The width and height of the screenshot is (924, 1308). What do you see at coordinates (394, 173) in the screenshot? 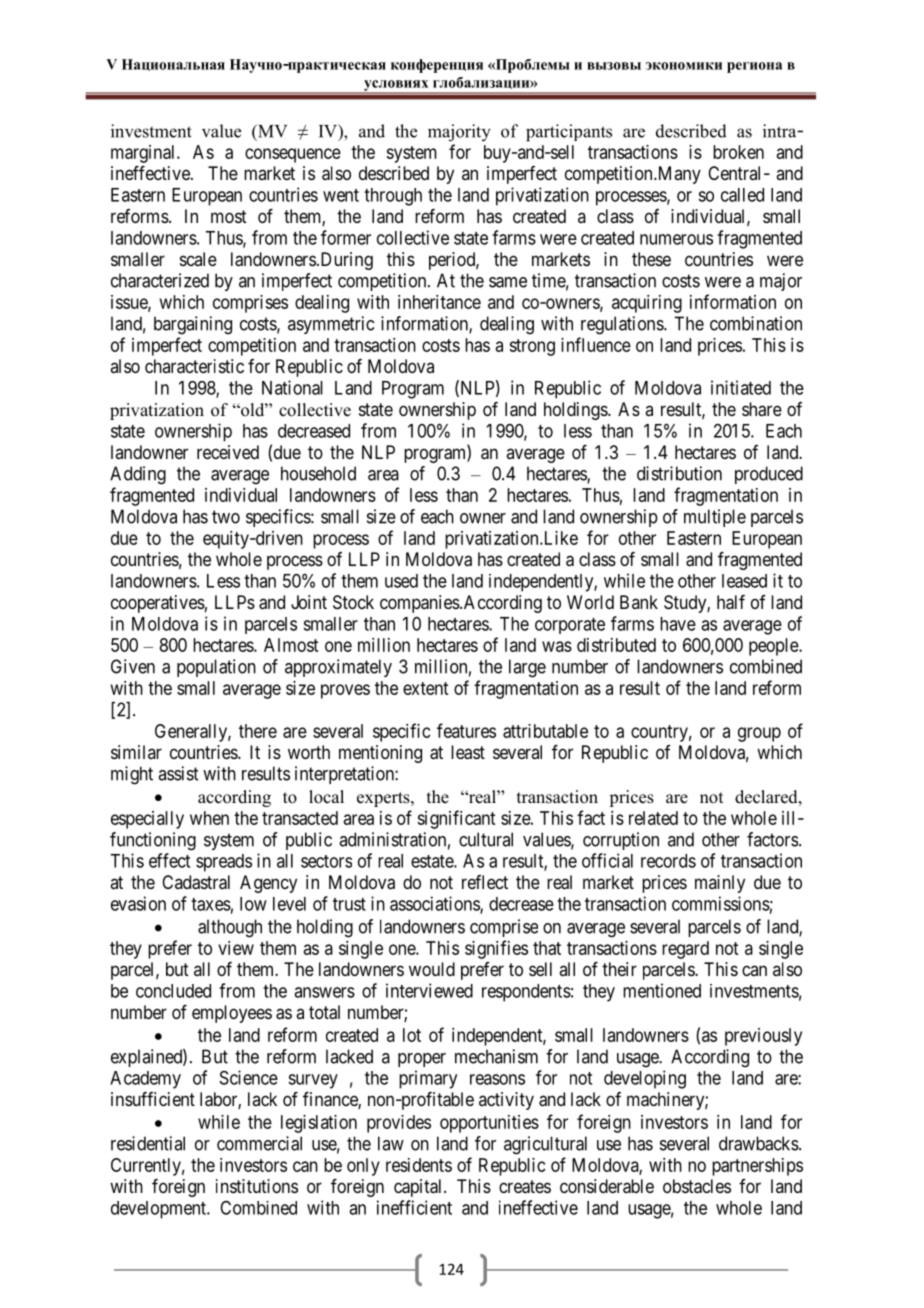
I see `described` at bounding box center [394, 173].
